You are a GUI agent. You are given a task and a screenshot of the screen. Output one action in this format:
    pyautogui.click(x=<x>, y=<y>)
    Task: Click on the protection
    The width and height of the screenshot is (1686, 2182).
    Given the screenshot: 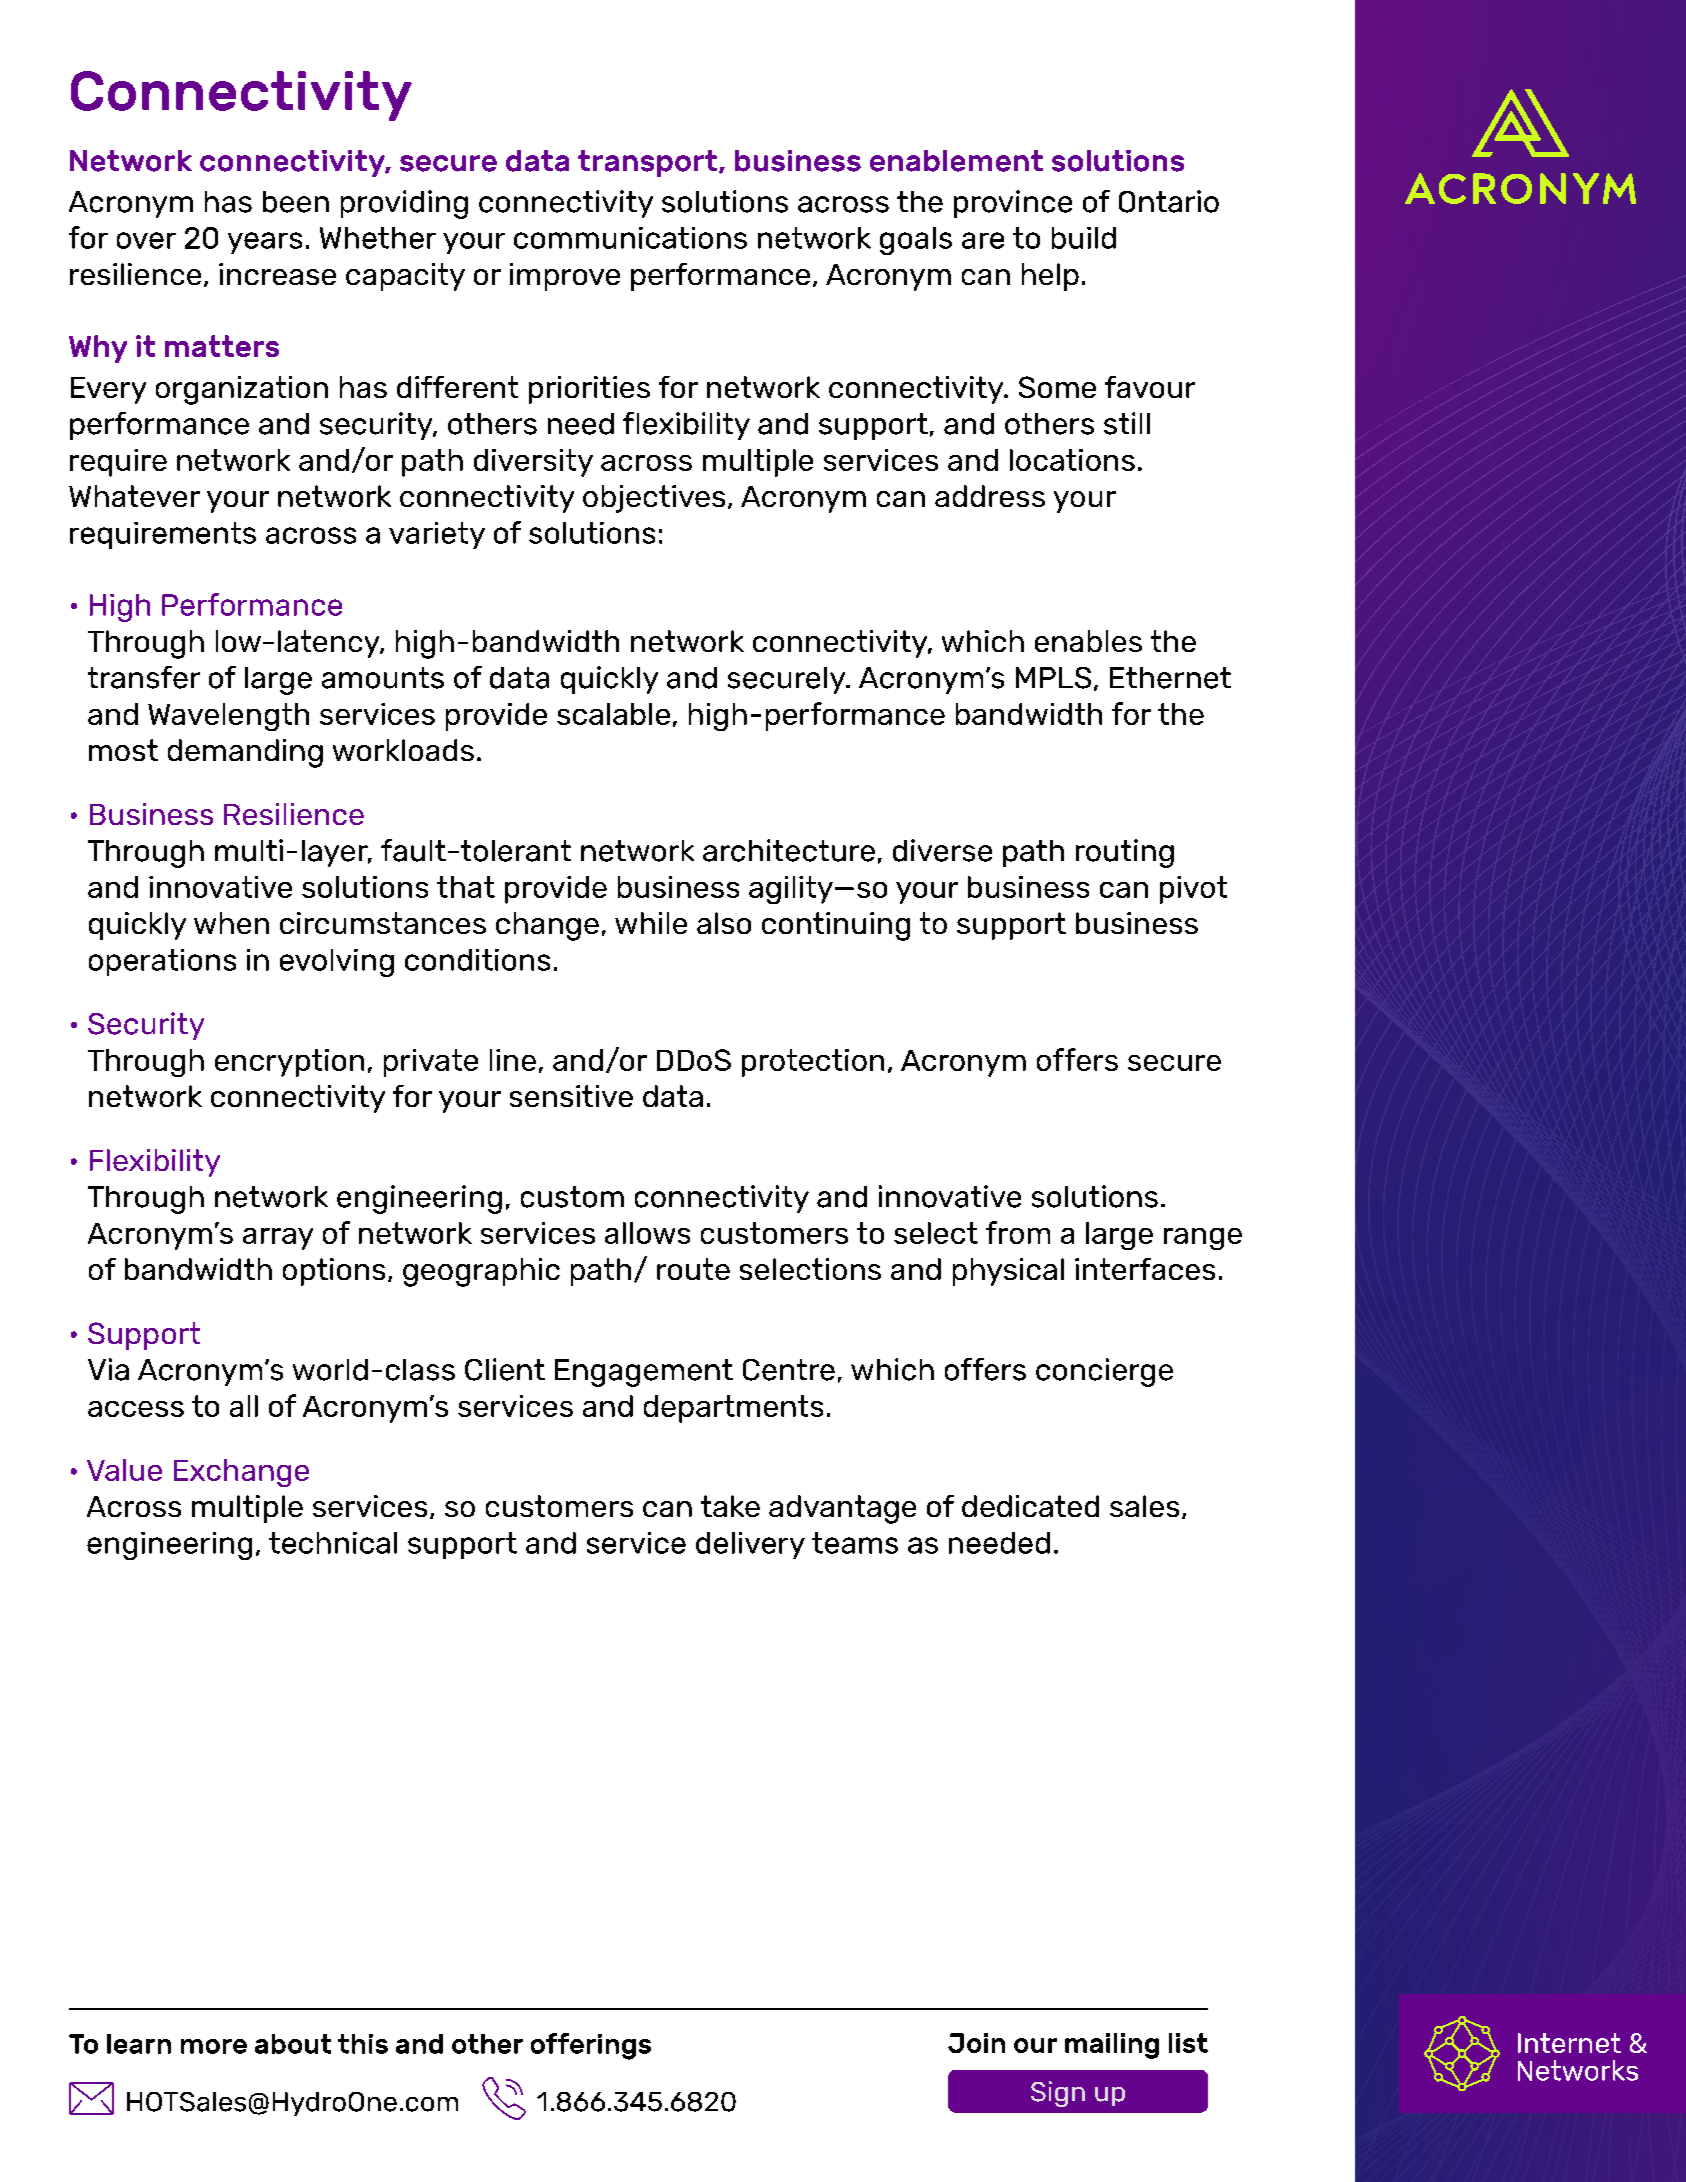 What is the action you would take?
    pyautogui.click(x=813, y=1063)
